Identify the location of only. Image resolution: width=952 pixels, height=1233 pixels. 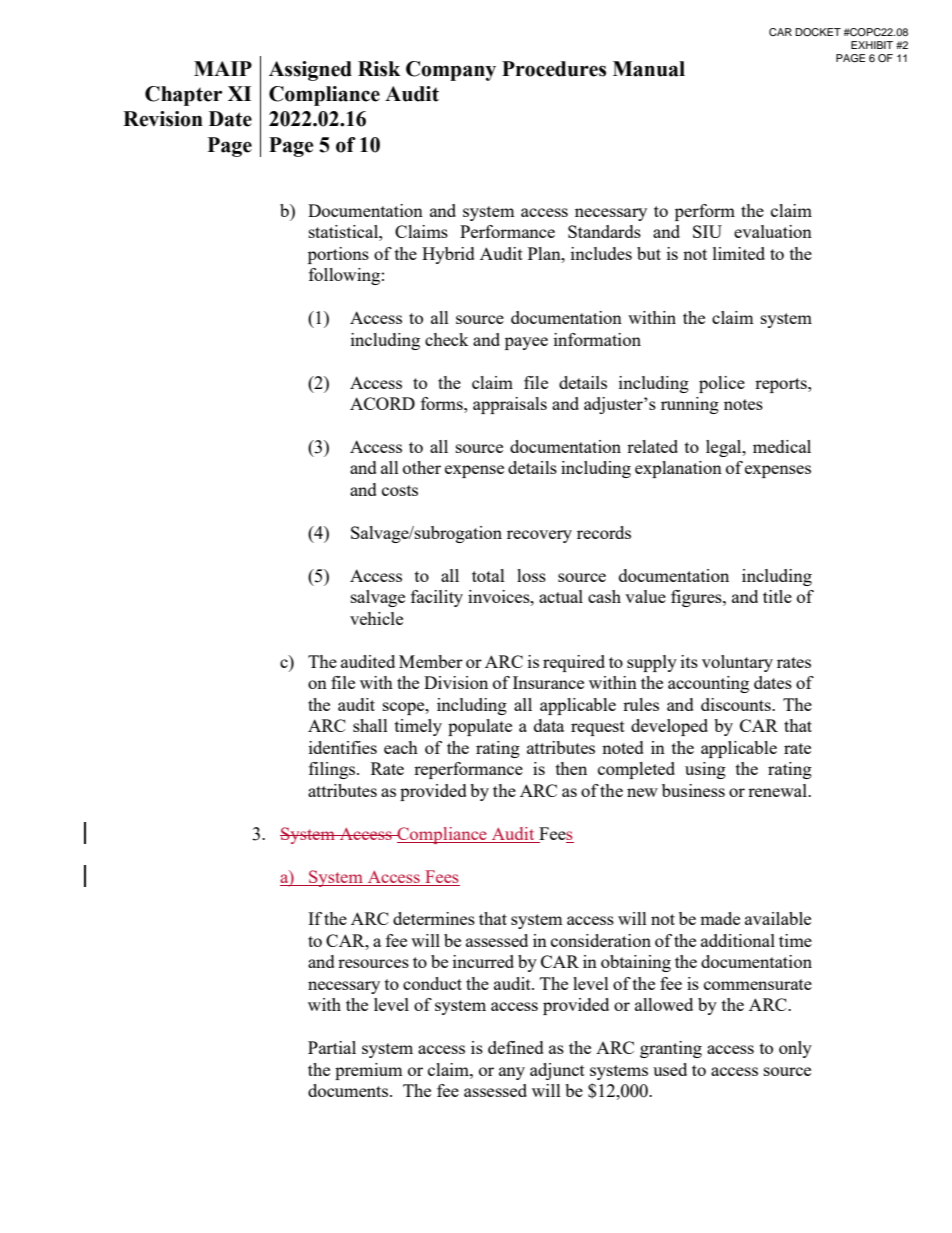
(795, 1049).
